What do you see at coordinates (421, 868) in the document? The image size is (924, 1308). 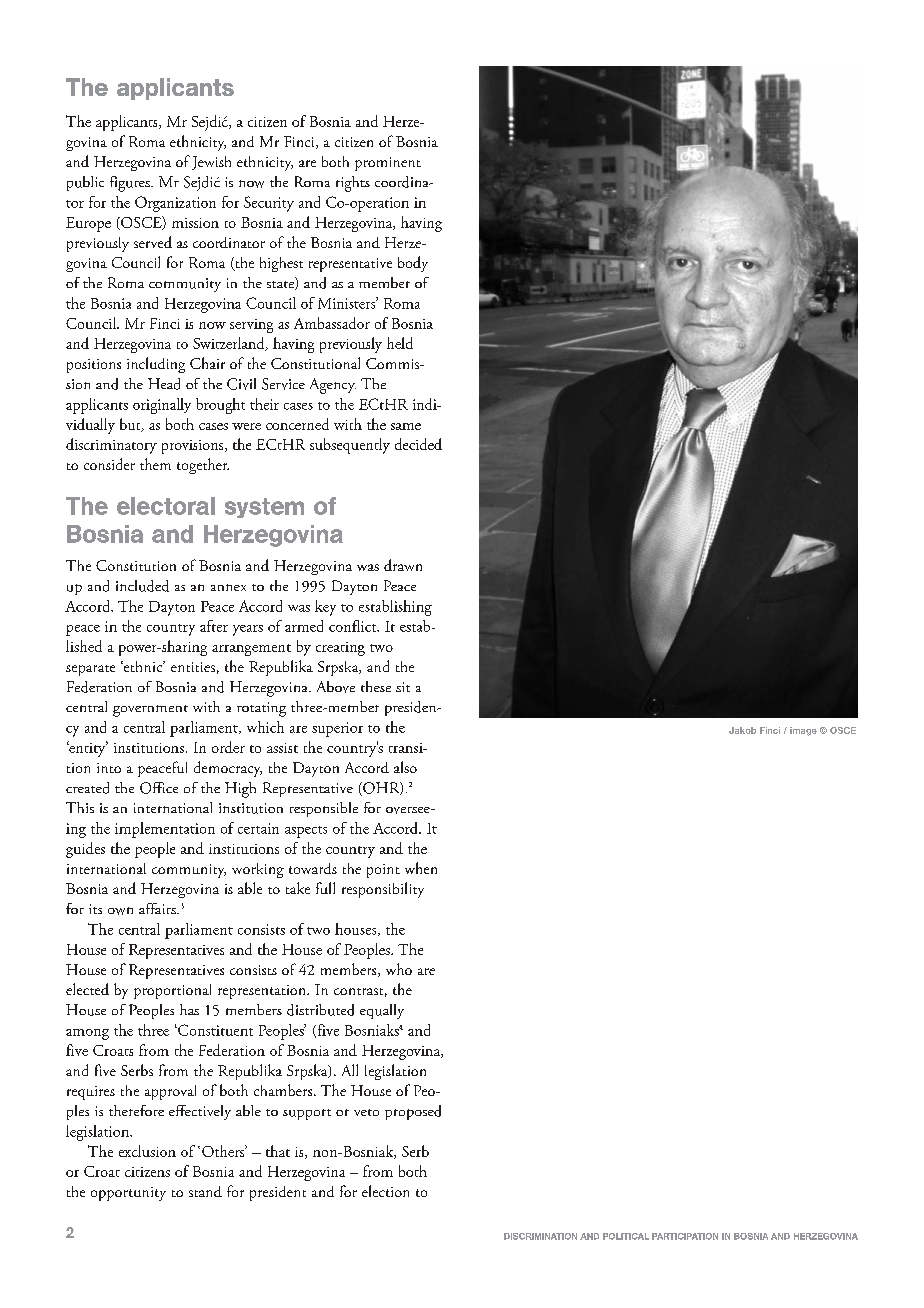 I see `when` at bounding box center [421, 868].
